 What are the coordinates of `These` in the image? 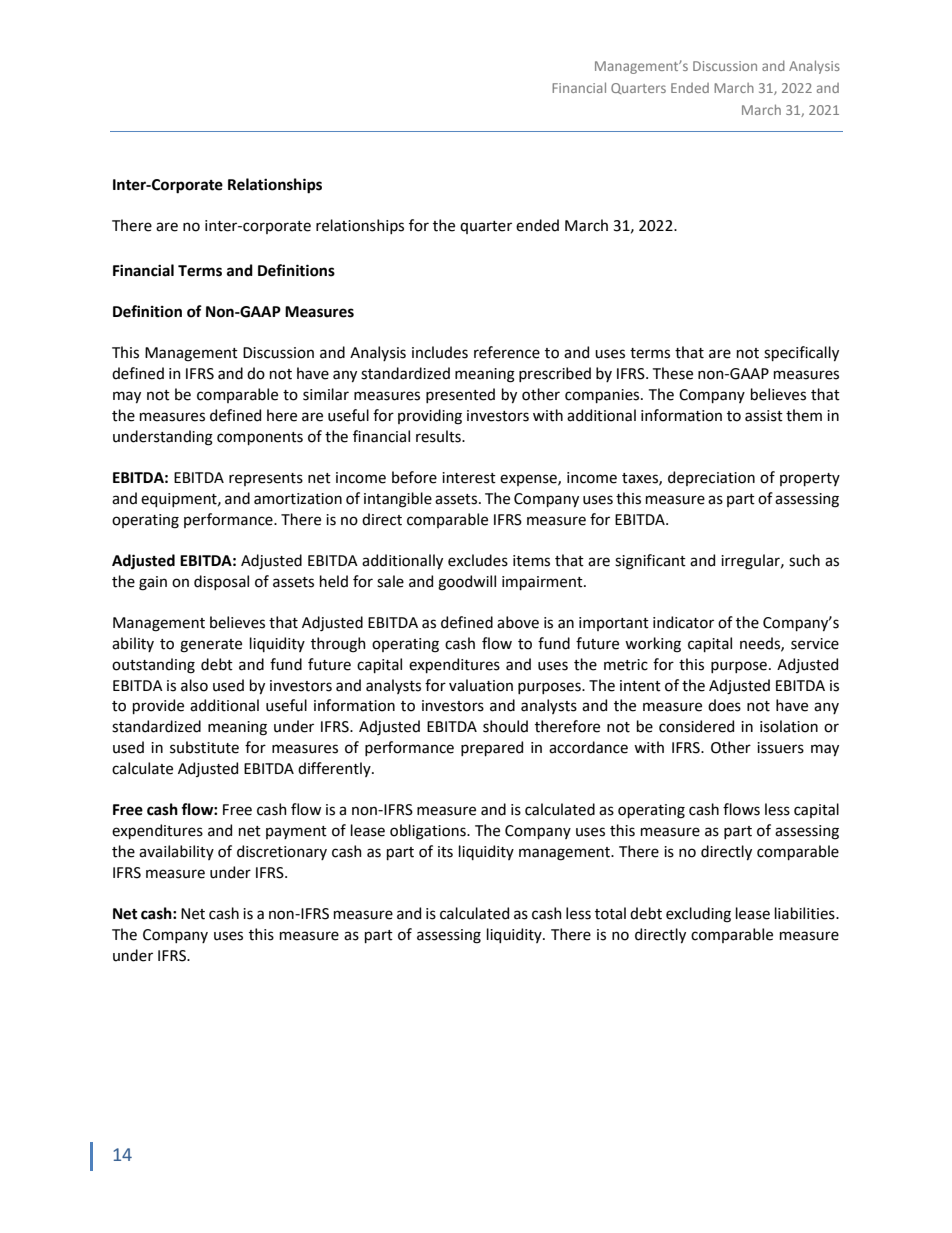 It's located at (673, 373).
